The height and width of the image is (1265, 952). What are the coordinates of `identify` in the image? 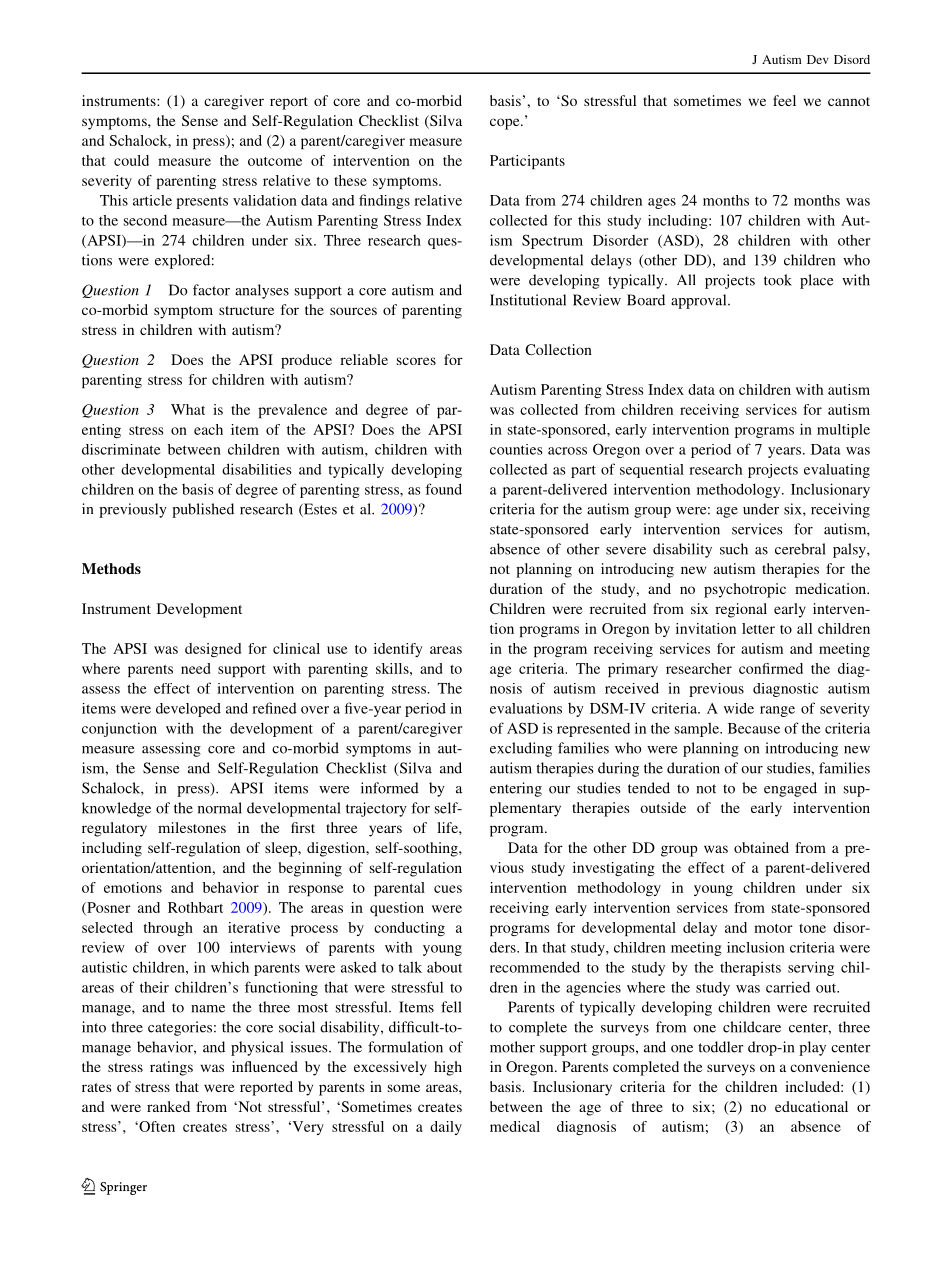 It's located at (398, 650).
